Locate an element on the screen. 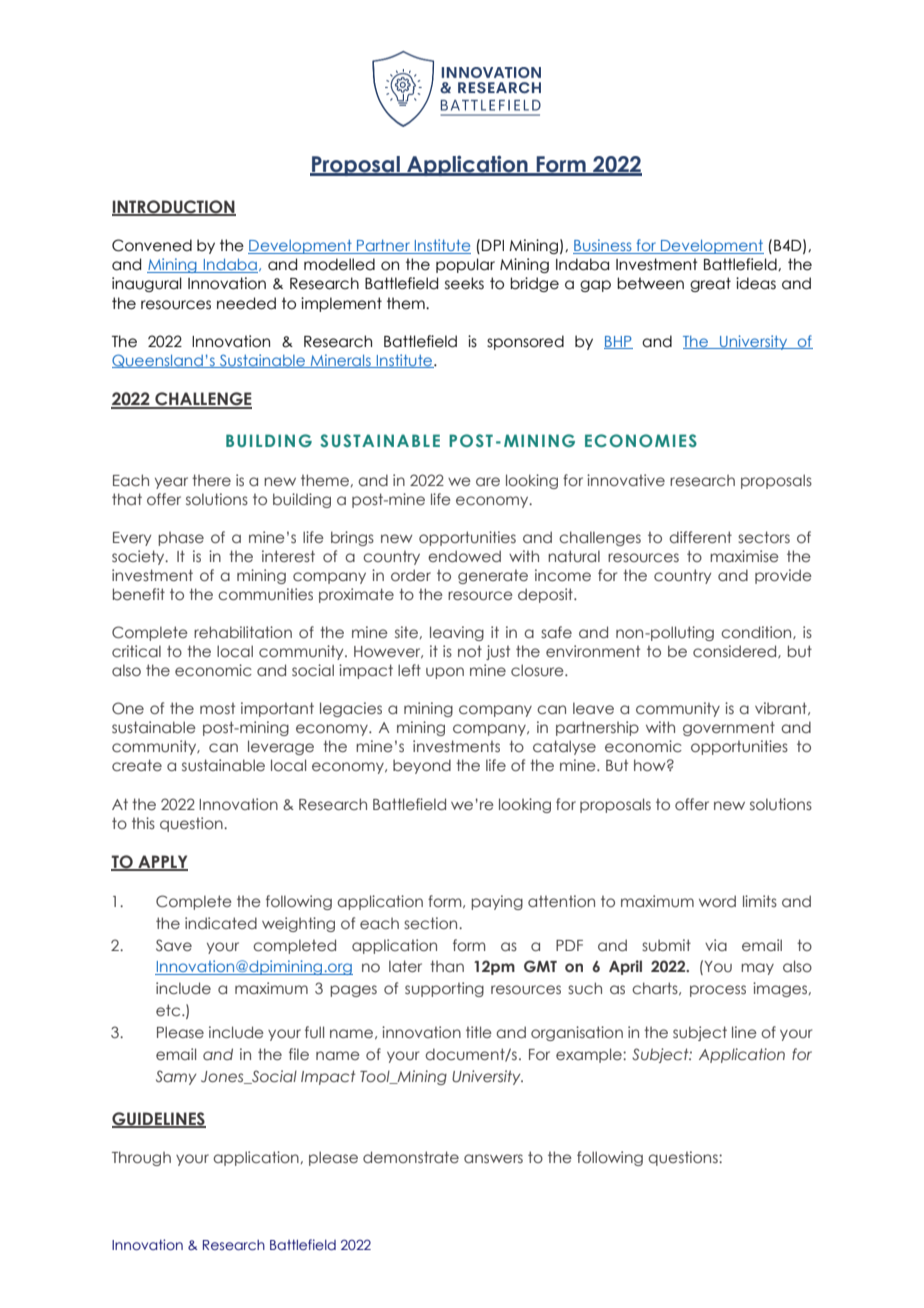 The width and height of the screenshot is (924, 1308). Through is located at coordinates (141, 1158).
